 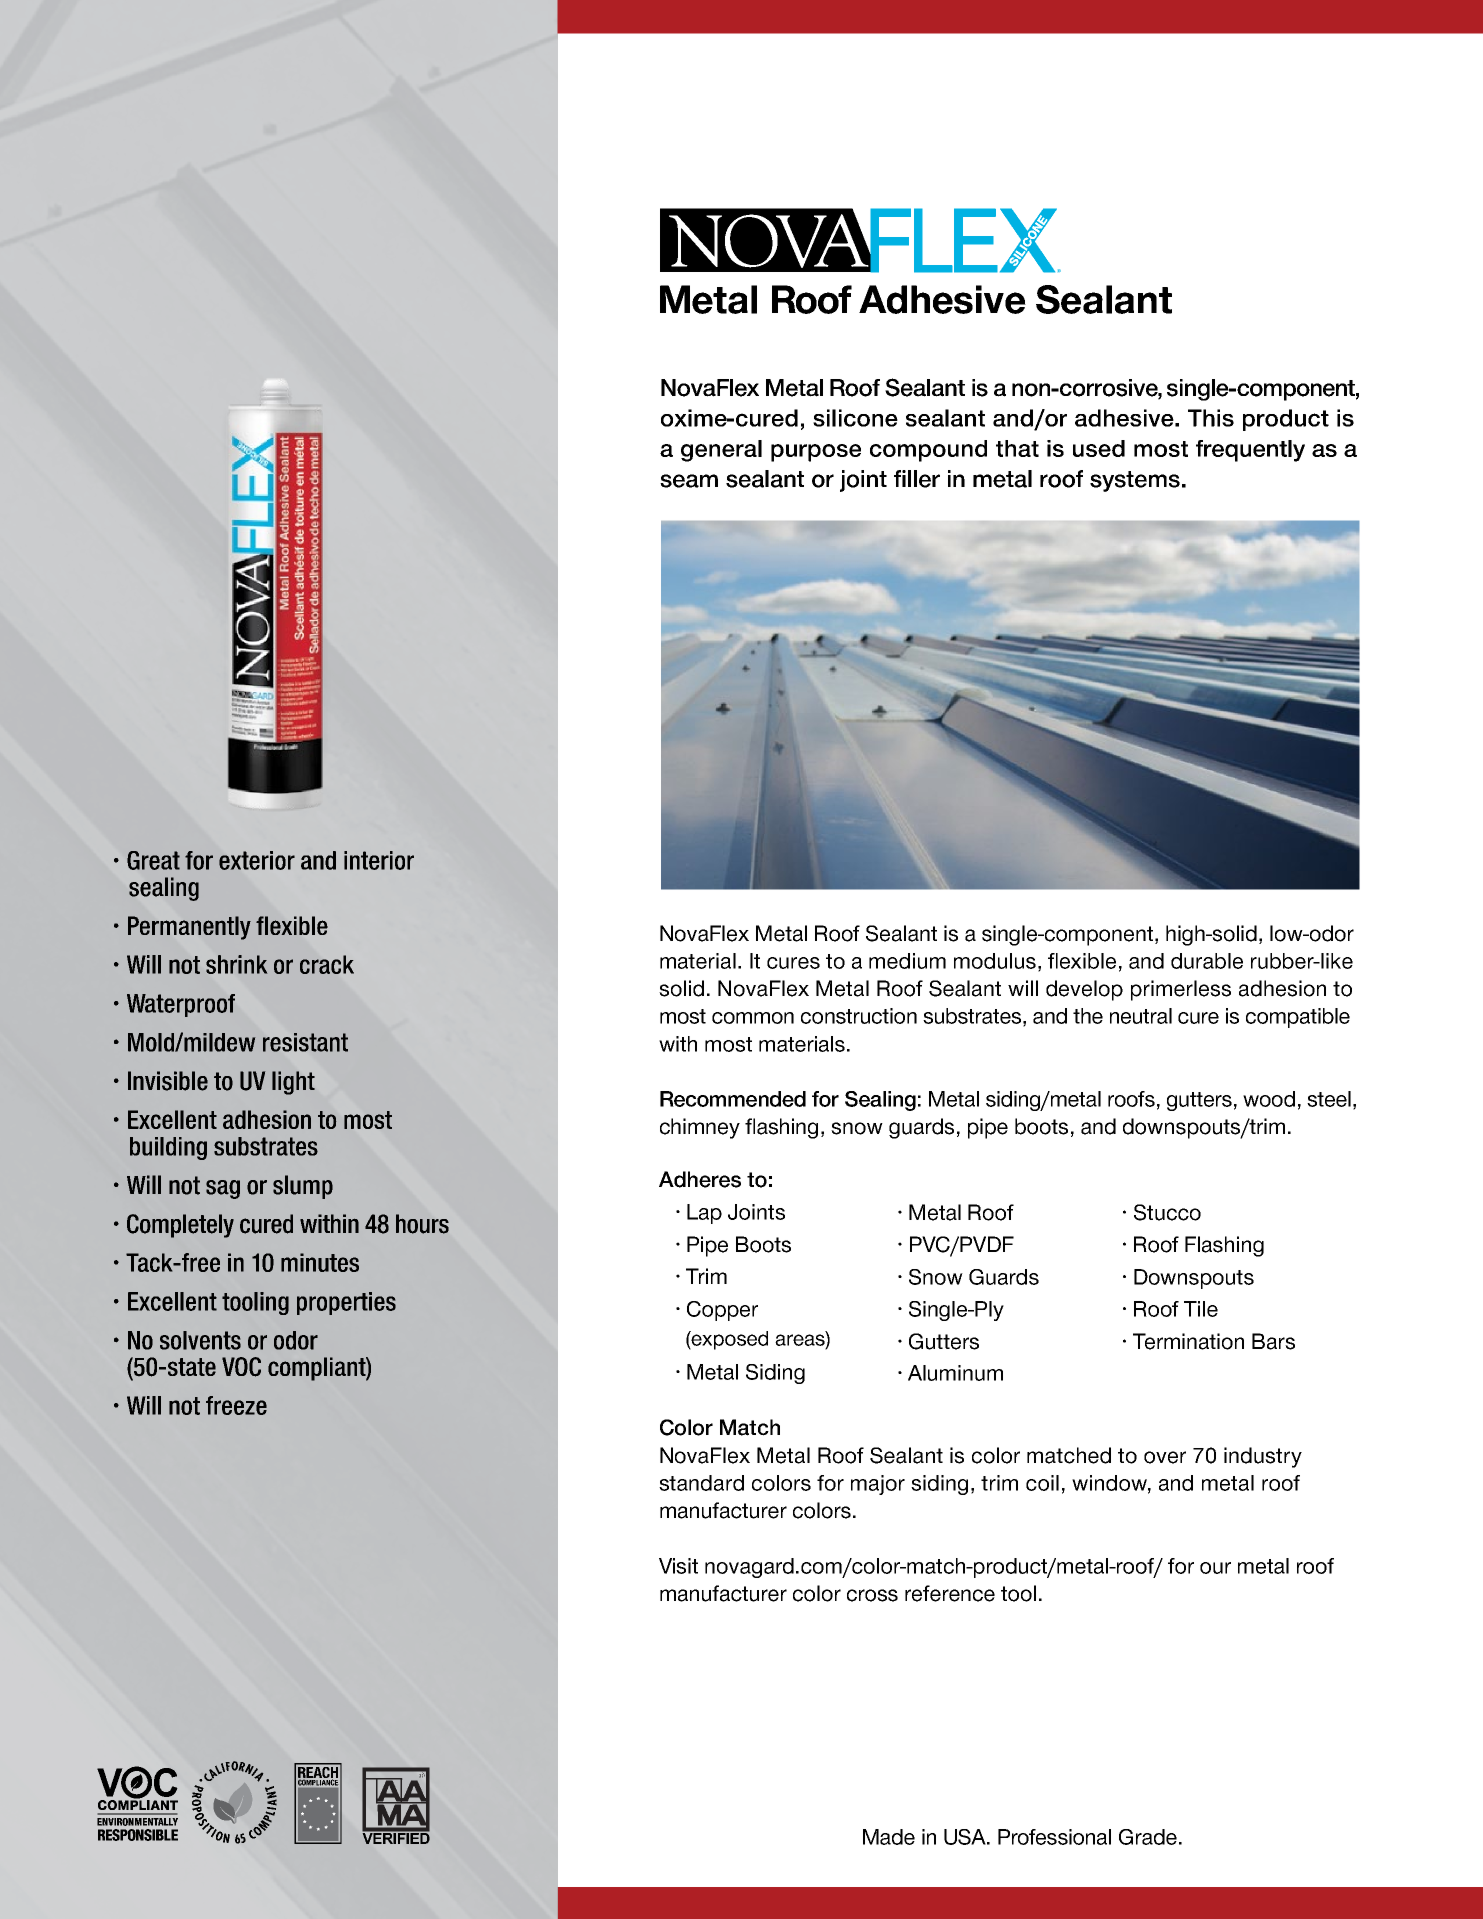 I want to click on wood, so click(x=1269, y=1099).
